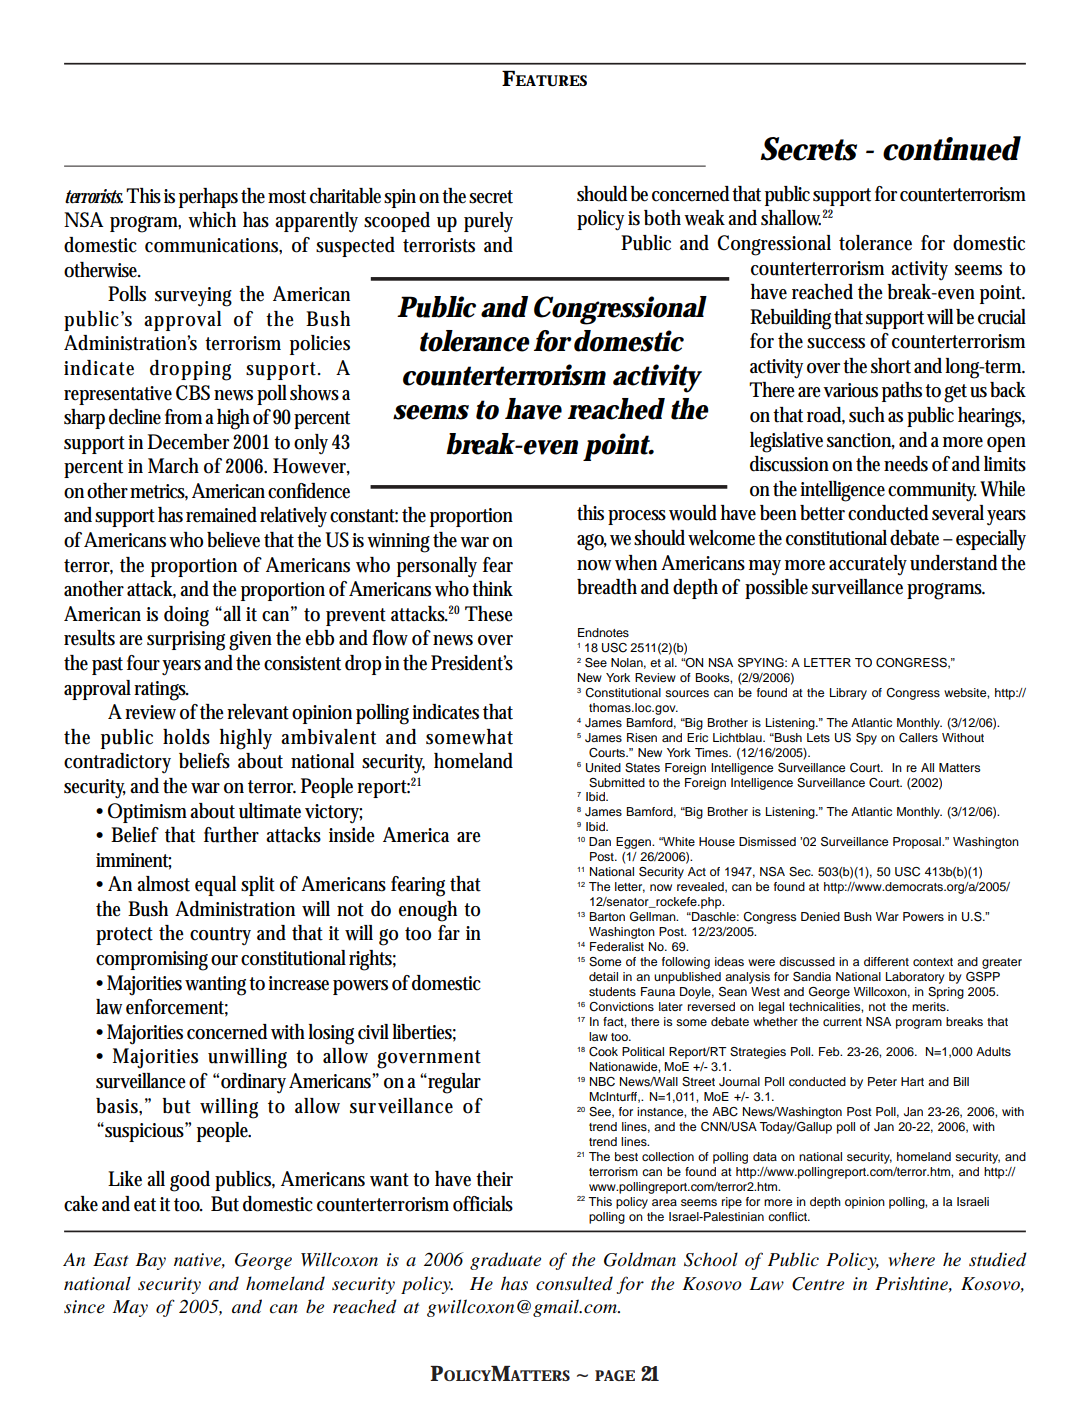  Describe the element at coordinates (818, 1284) in the screenshot. I see `Centre` at that location.
